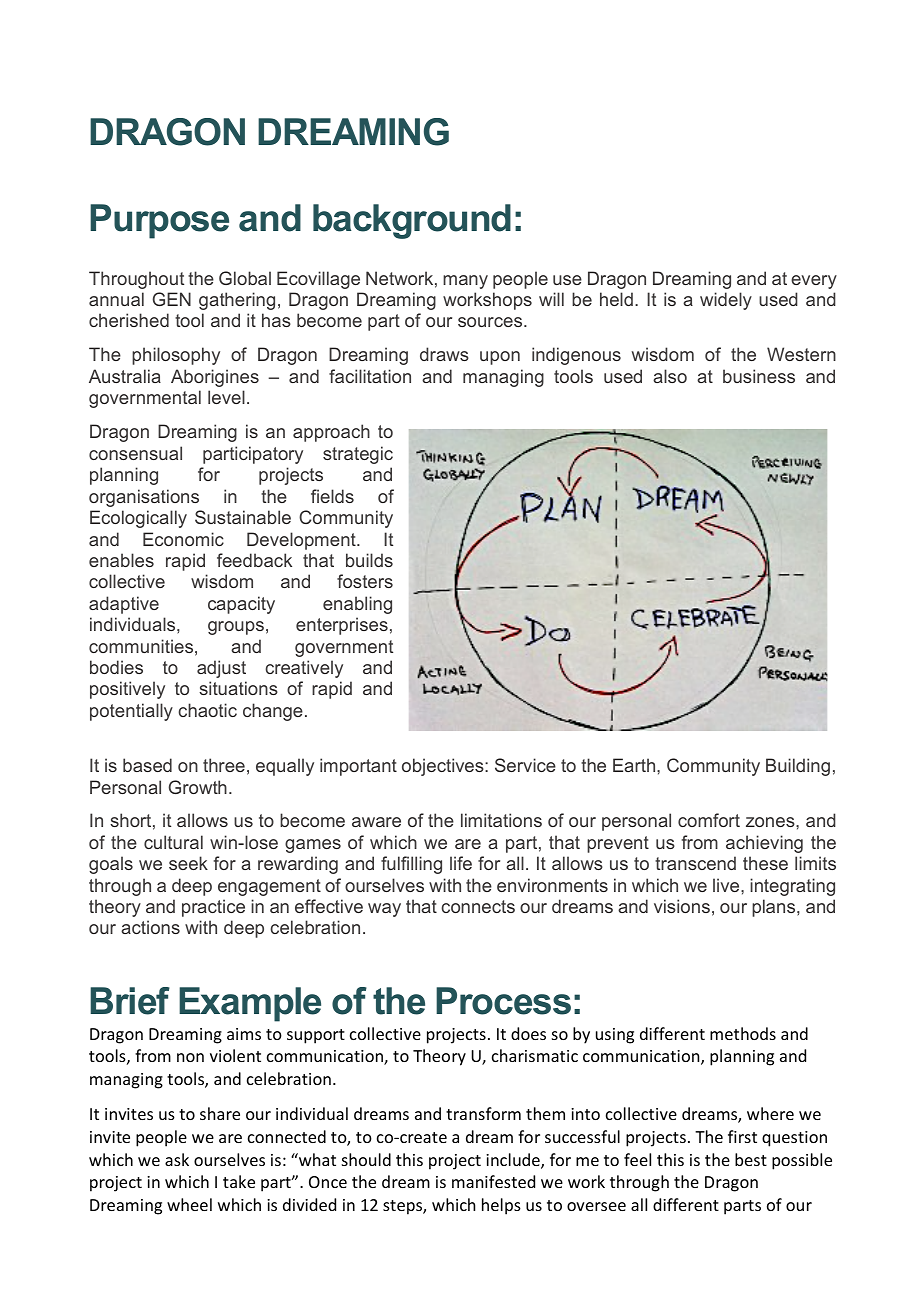 The width and height of the screenshot is (924, 1308). Describe the element at coordinates (727, 885) in the screenshot. I see `live` at that location.
